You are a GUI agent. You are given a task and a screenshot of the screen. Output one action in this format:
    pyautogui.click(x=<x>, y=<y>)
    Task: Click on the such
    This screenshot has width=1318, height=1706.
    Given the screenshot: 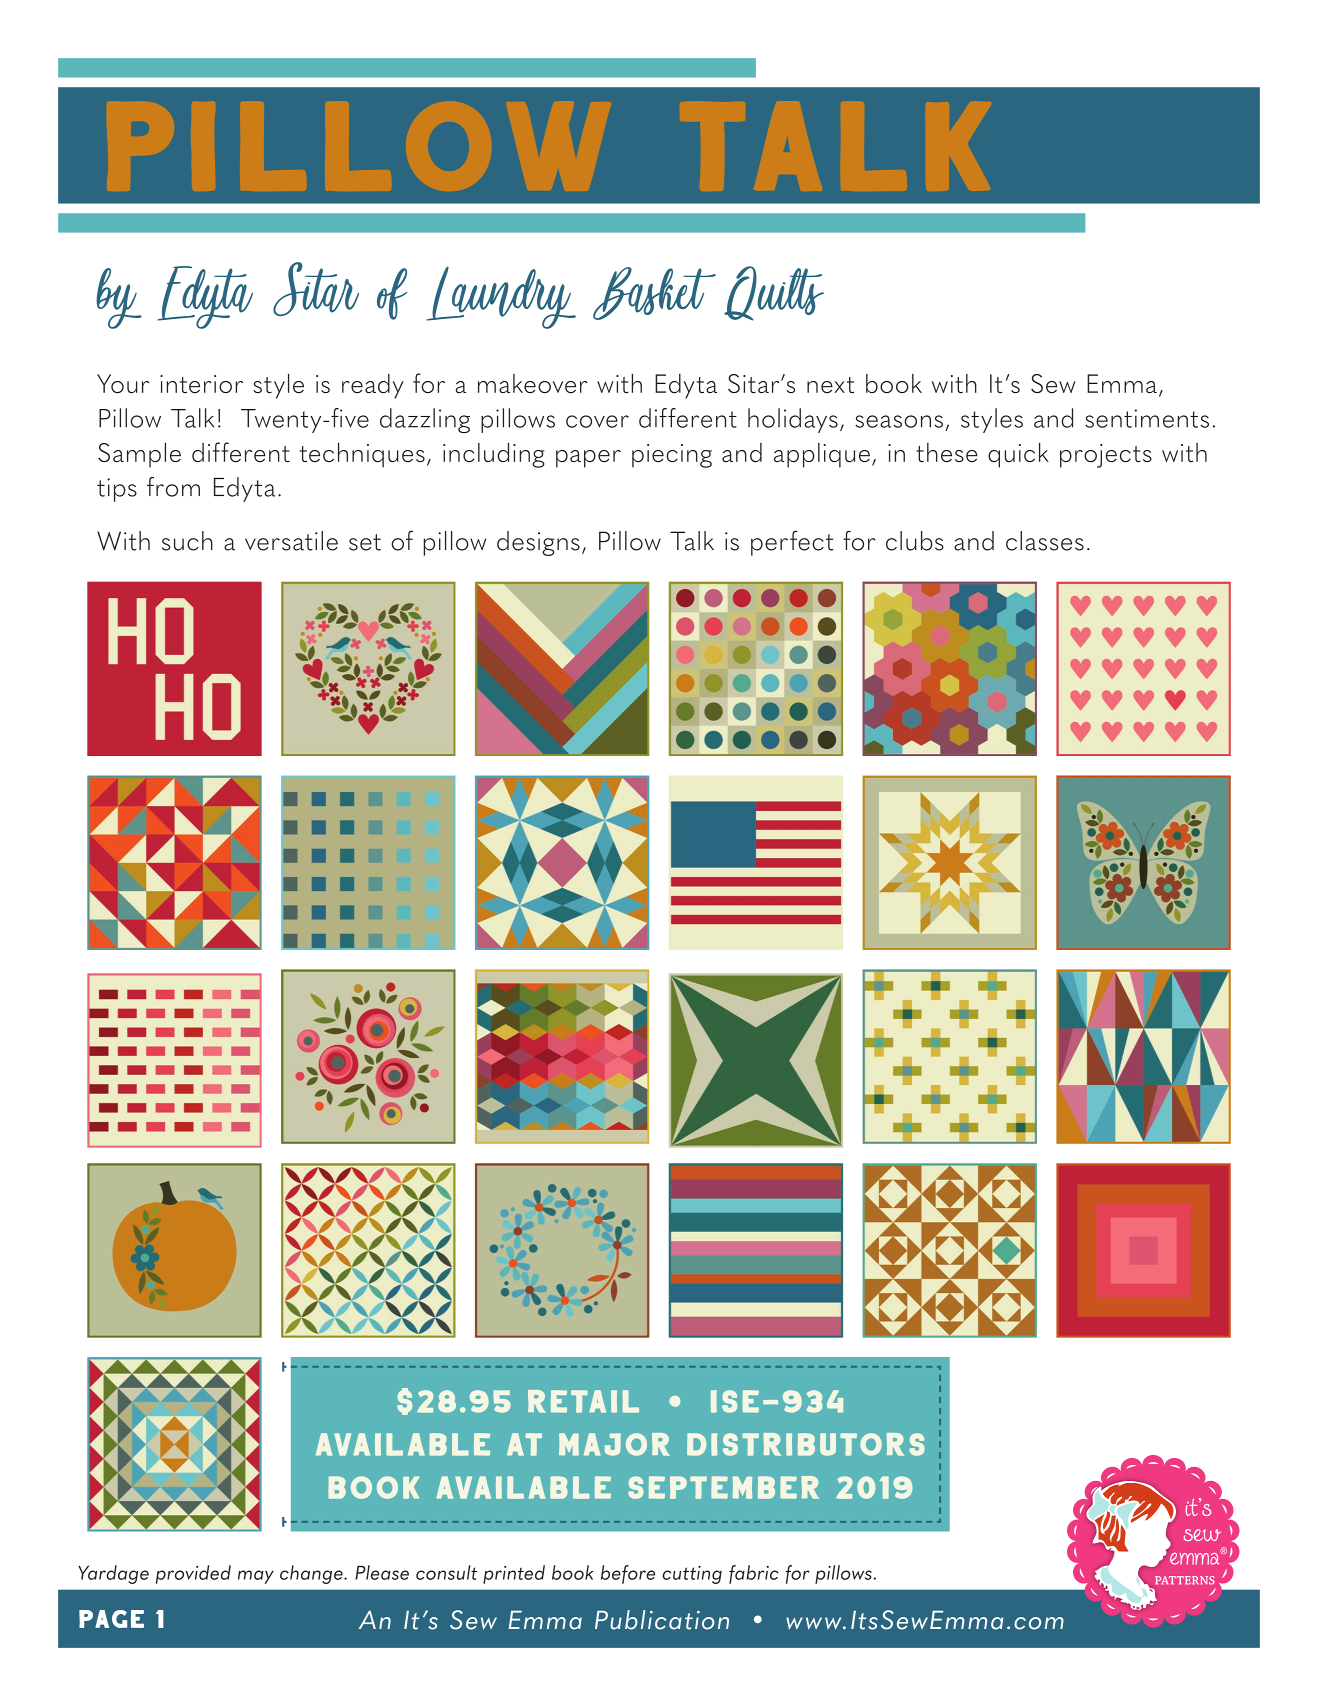 What is the action you would take?
    pyautogui.click(x=187, y=541)
